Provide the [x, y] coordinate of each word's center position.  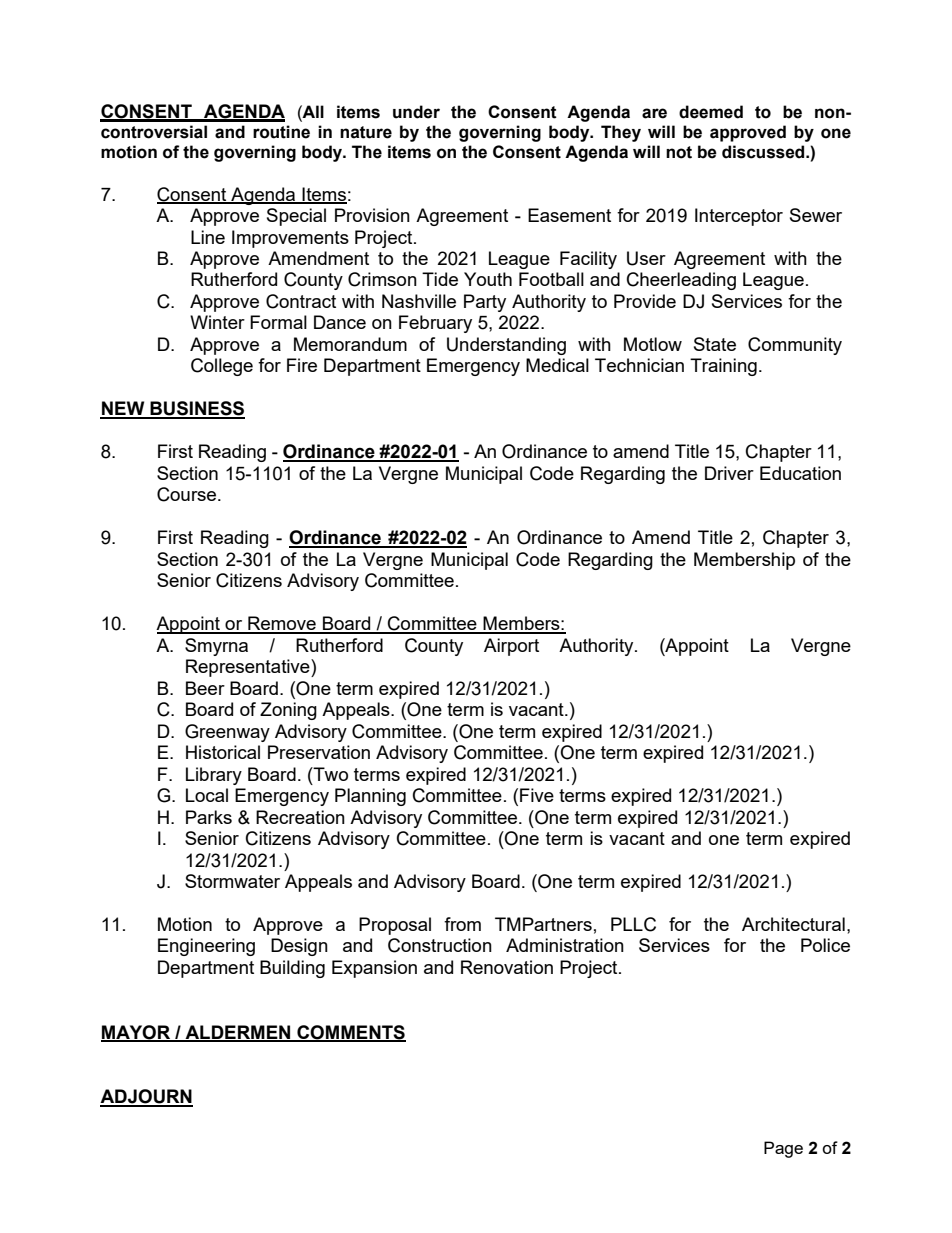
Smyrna [216, 647]
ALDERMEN [238, 1033]
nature [366, 132]
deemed [711, 112]
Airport [511, 647]
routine [281, 132]
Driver [729, 473]
